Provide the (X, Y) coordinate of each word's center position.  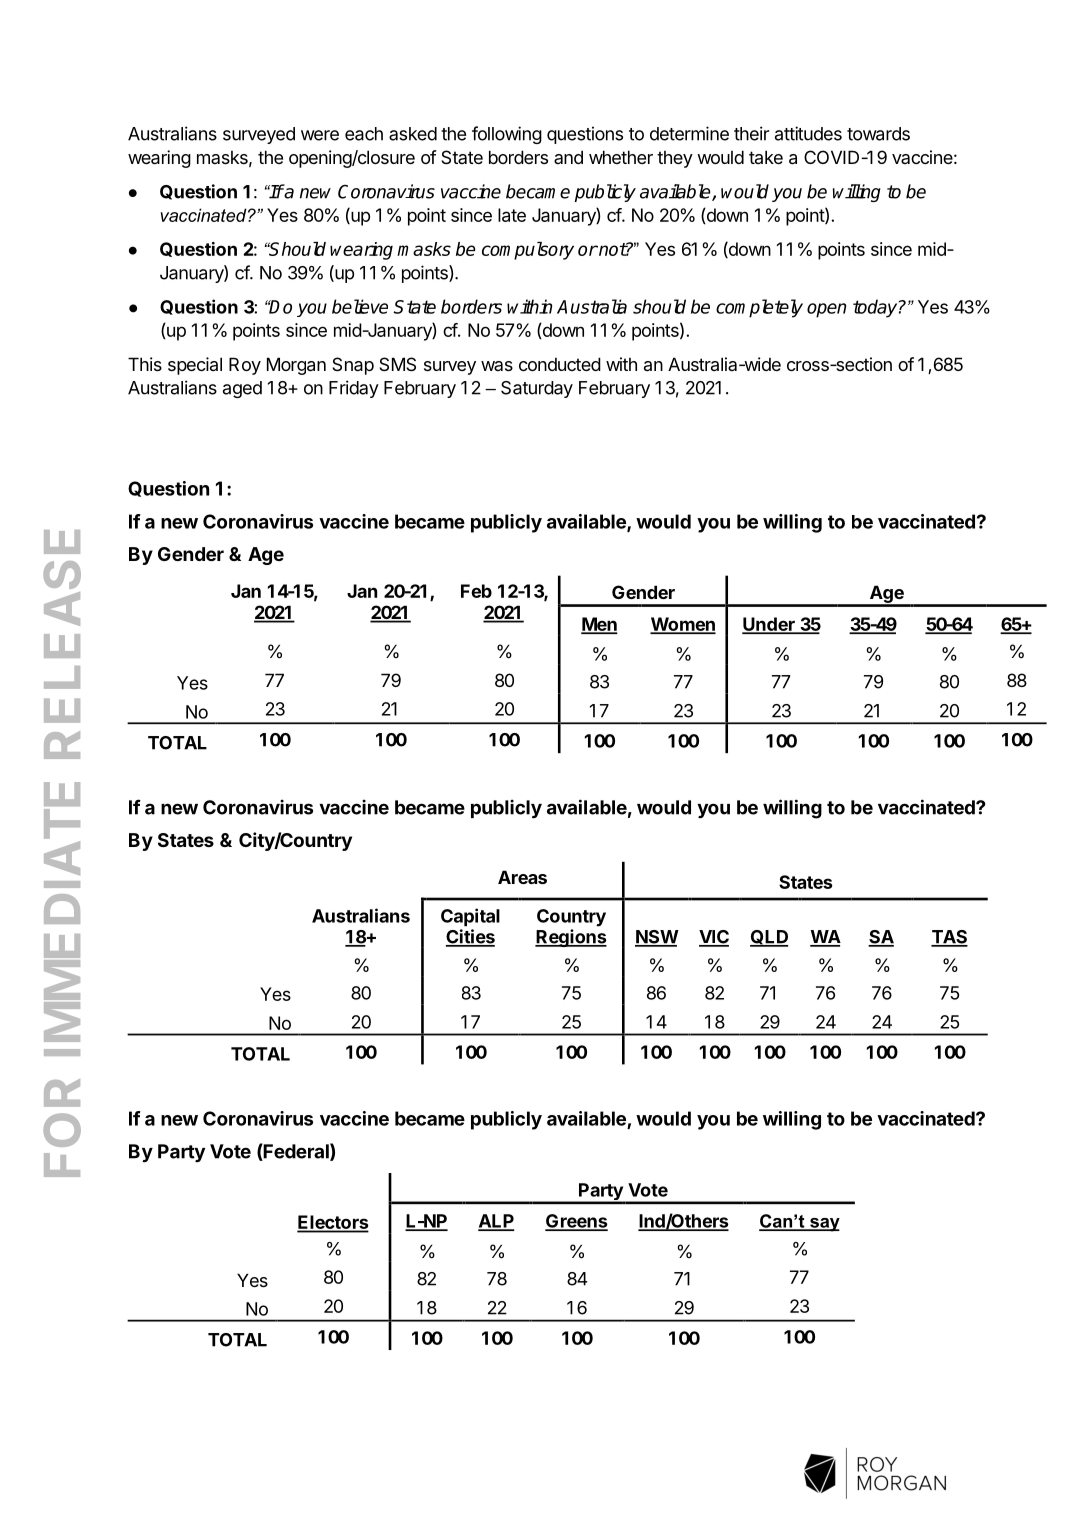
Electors (333, 1223)
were (320, 135)
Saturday (537, 389)
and (568, 157)
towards (878, 134)
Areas (522, 877)
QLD (769, 938)
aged (242, 389)
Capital (470, 917)
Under (769, 625)
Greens (576, 1222)
